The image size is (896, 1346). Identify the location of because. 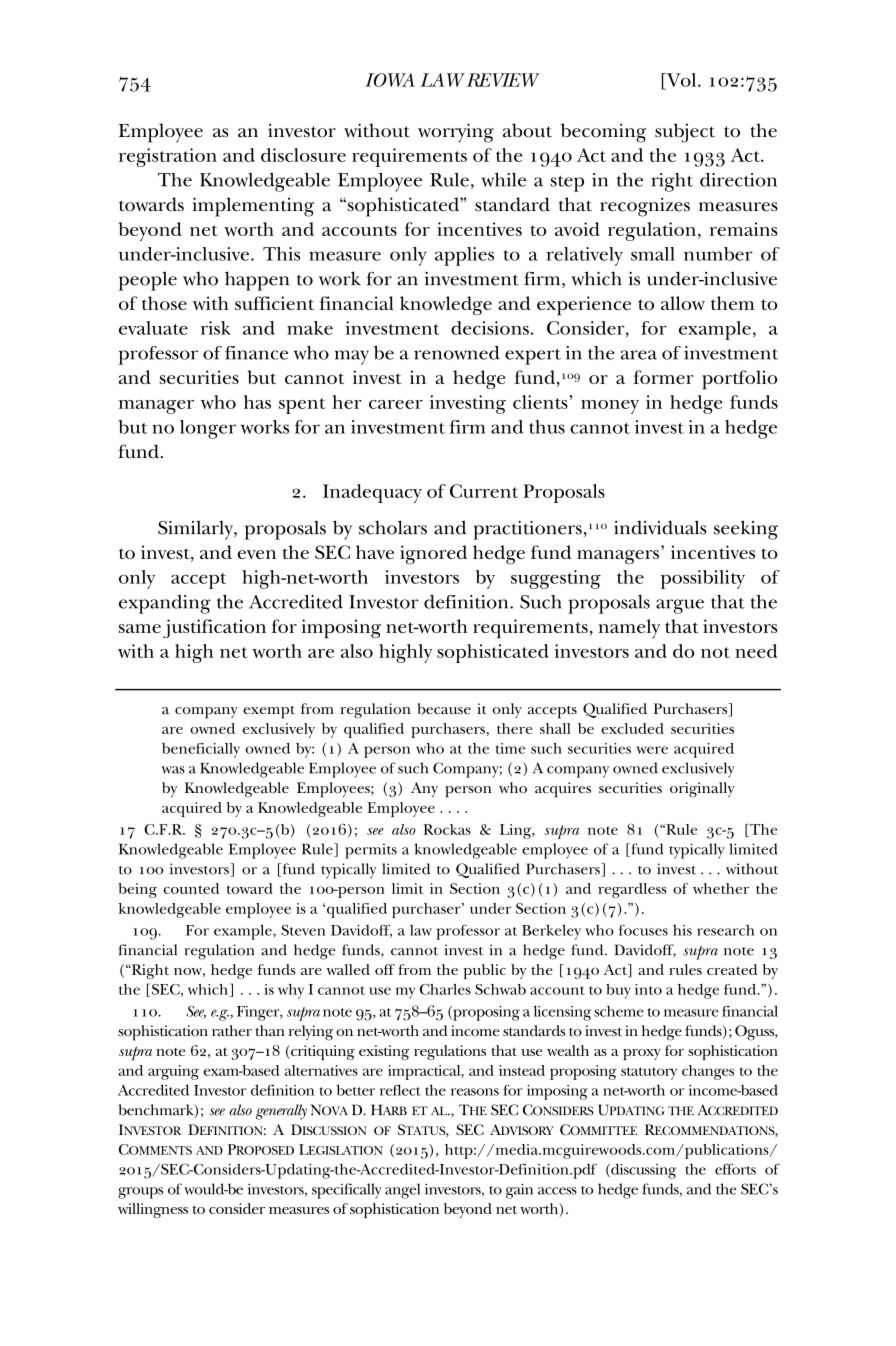
(444, 708).
